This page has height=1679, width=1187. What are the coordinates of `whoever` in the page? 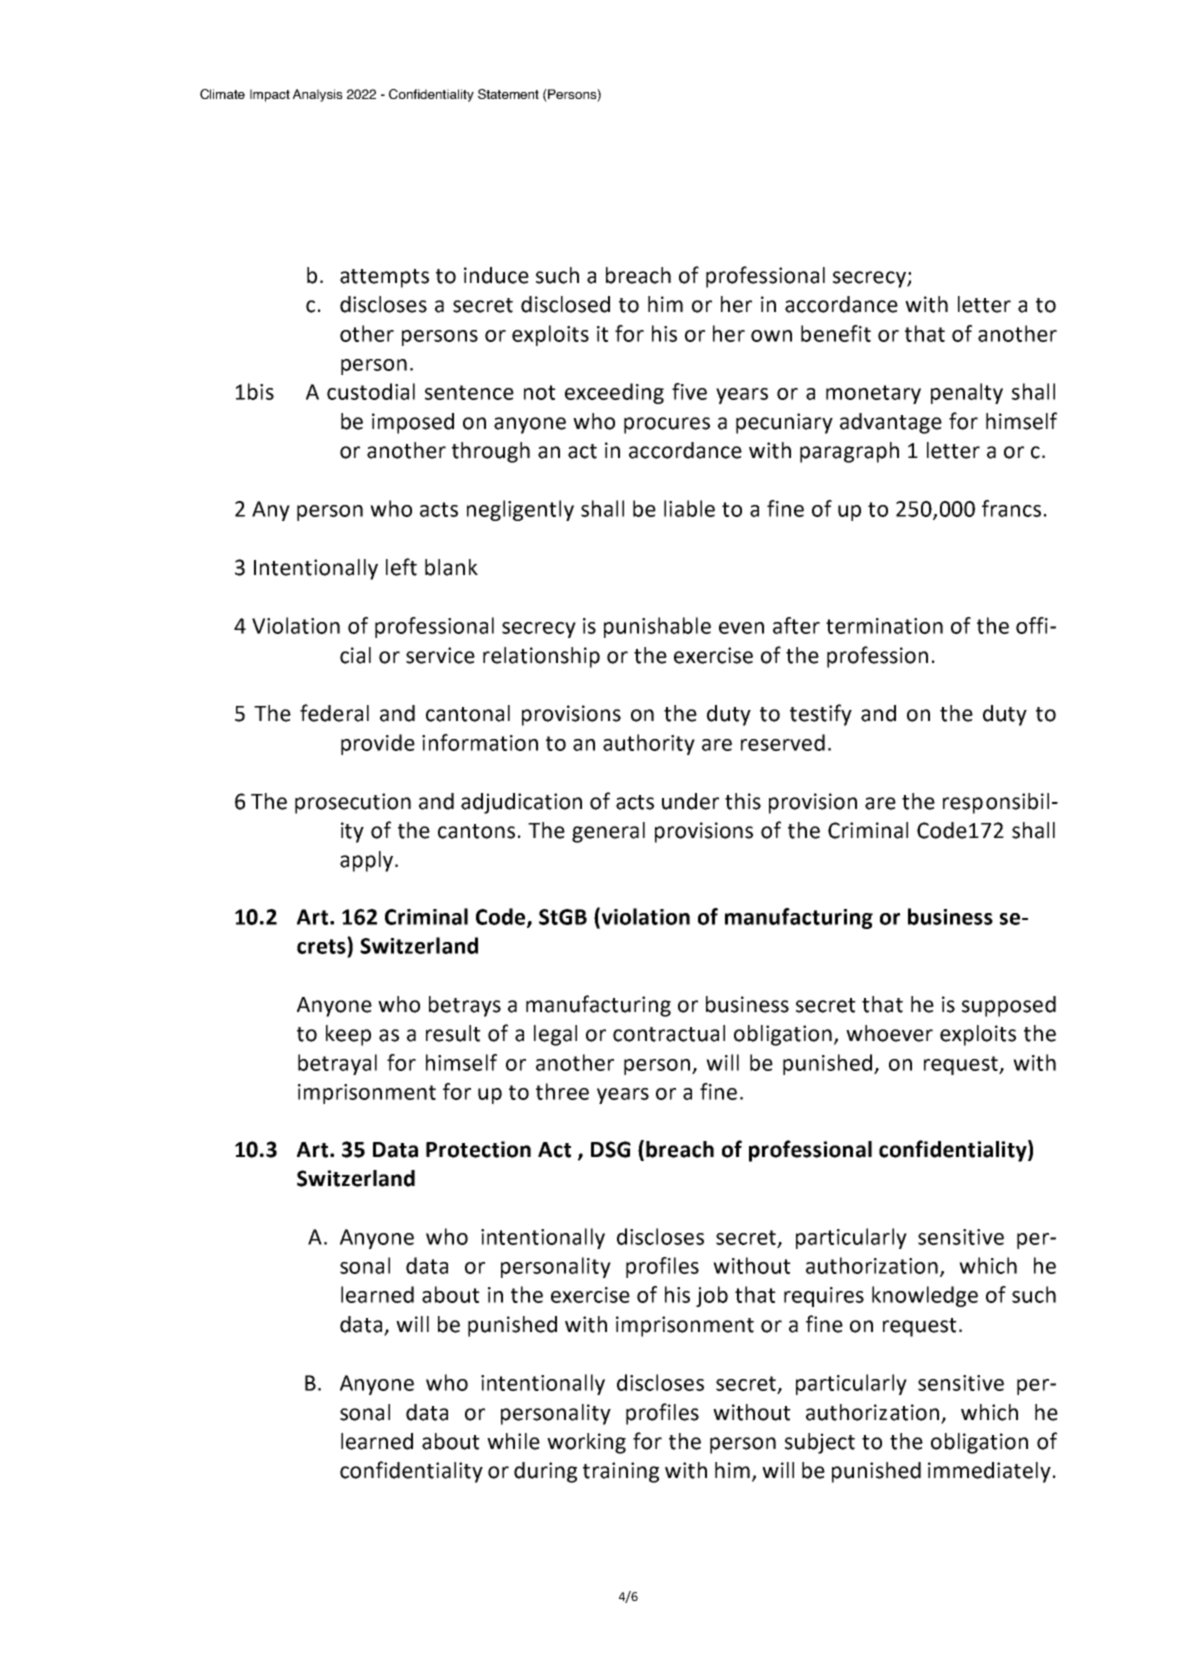 It's located at (889, 1033).
